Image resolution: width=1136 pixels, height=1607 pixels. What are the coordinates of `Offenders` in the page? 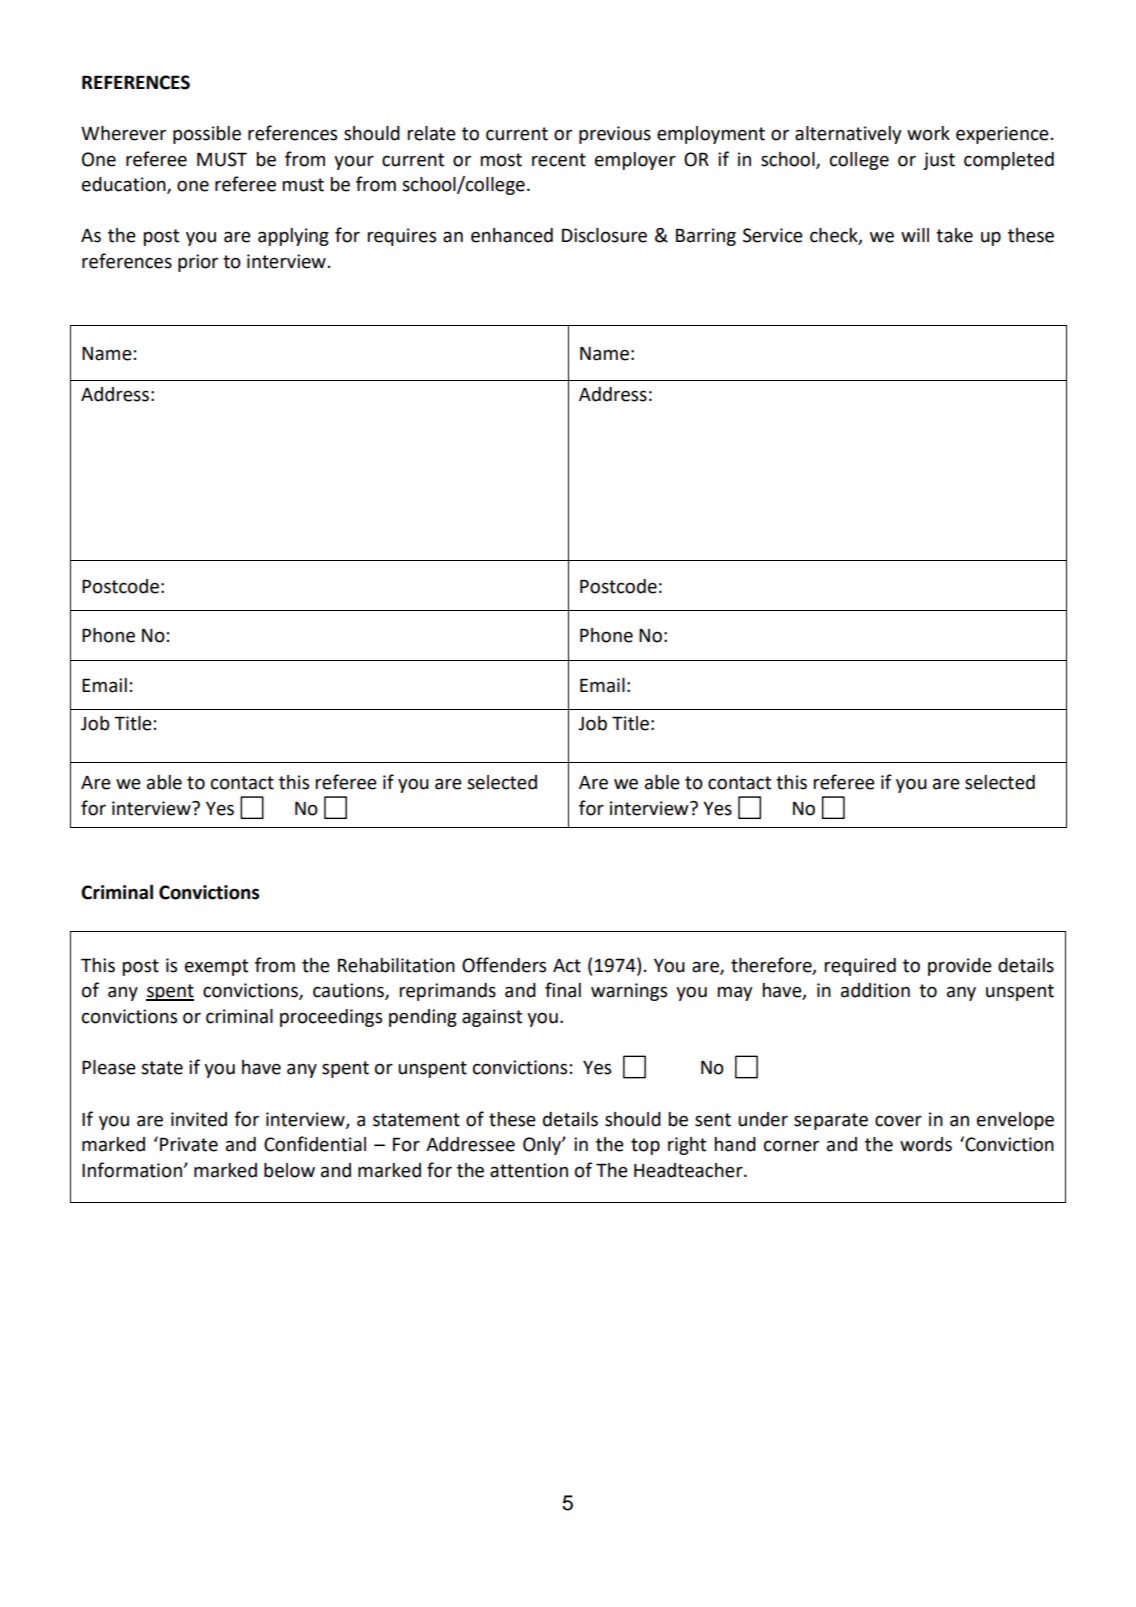 It's located at (504, 965).
